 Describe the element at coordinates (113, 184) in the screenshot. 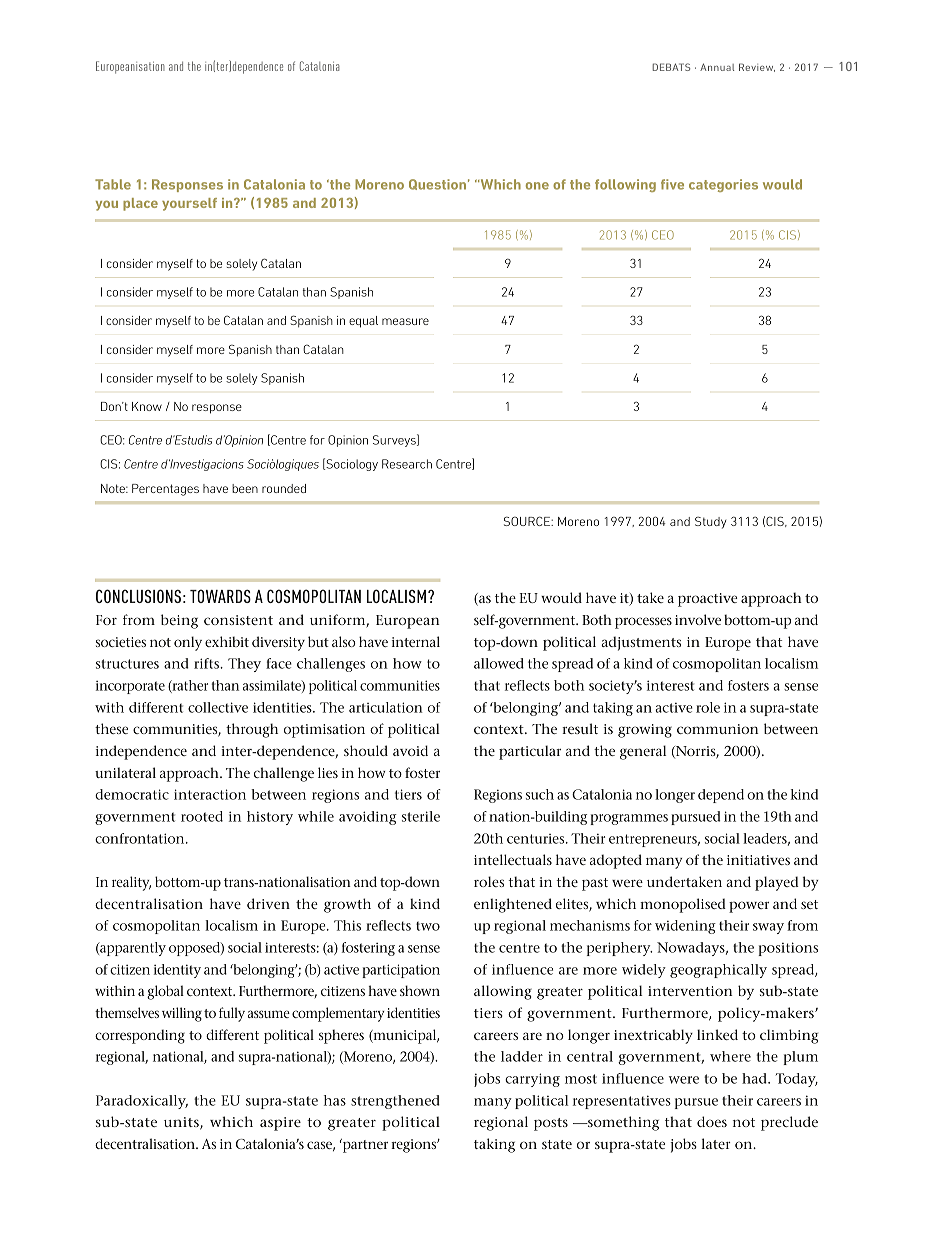

I see `Table` at that location.
